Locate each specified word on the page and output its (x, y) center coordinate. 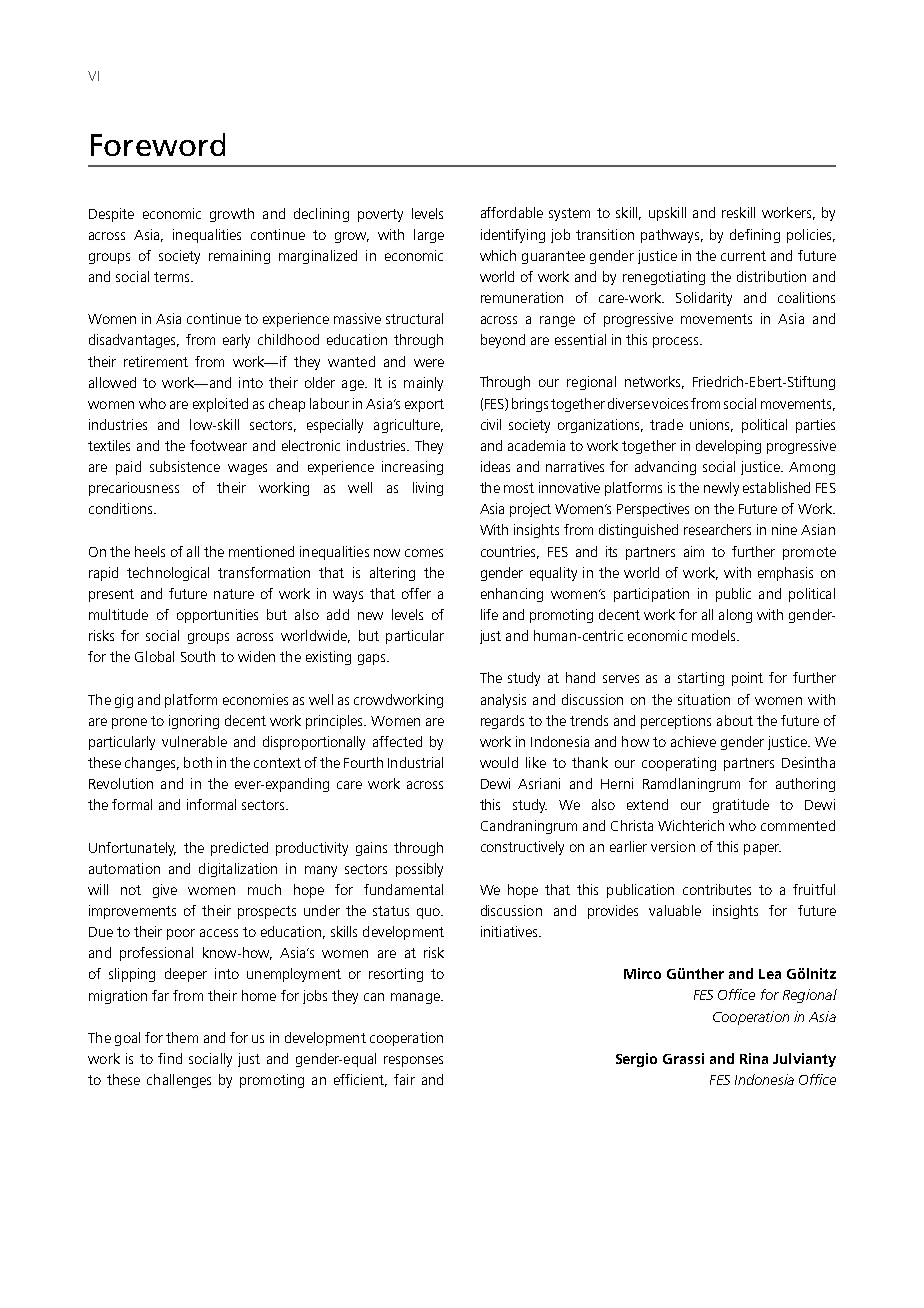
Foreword (158, 144)
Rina (754, 1058)
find (170, 1058)
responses (413, 1061)
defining (755, 236)
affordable (512, 212)
